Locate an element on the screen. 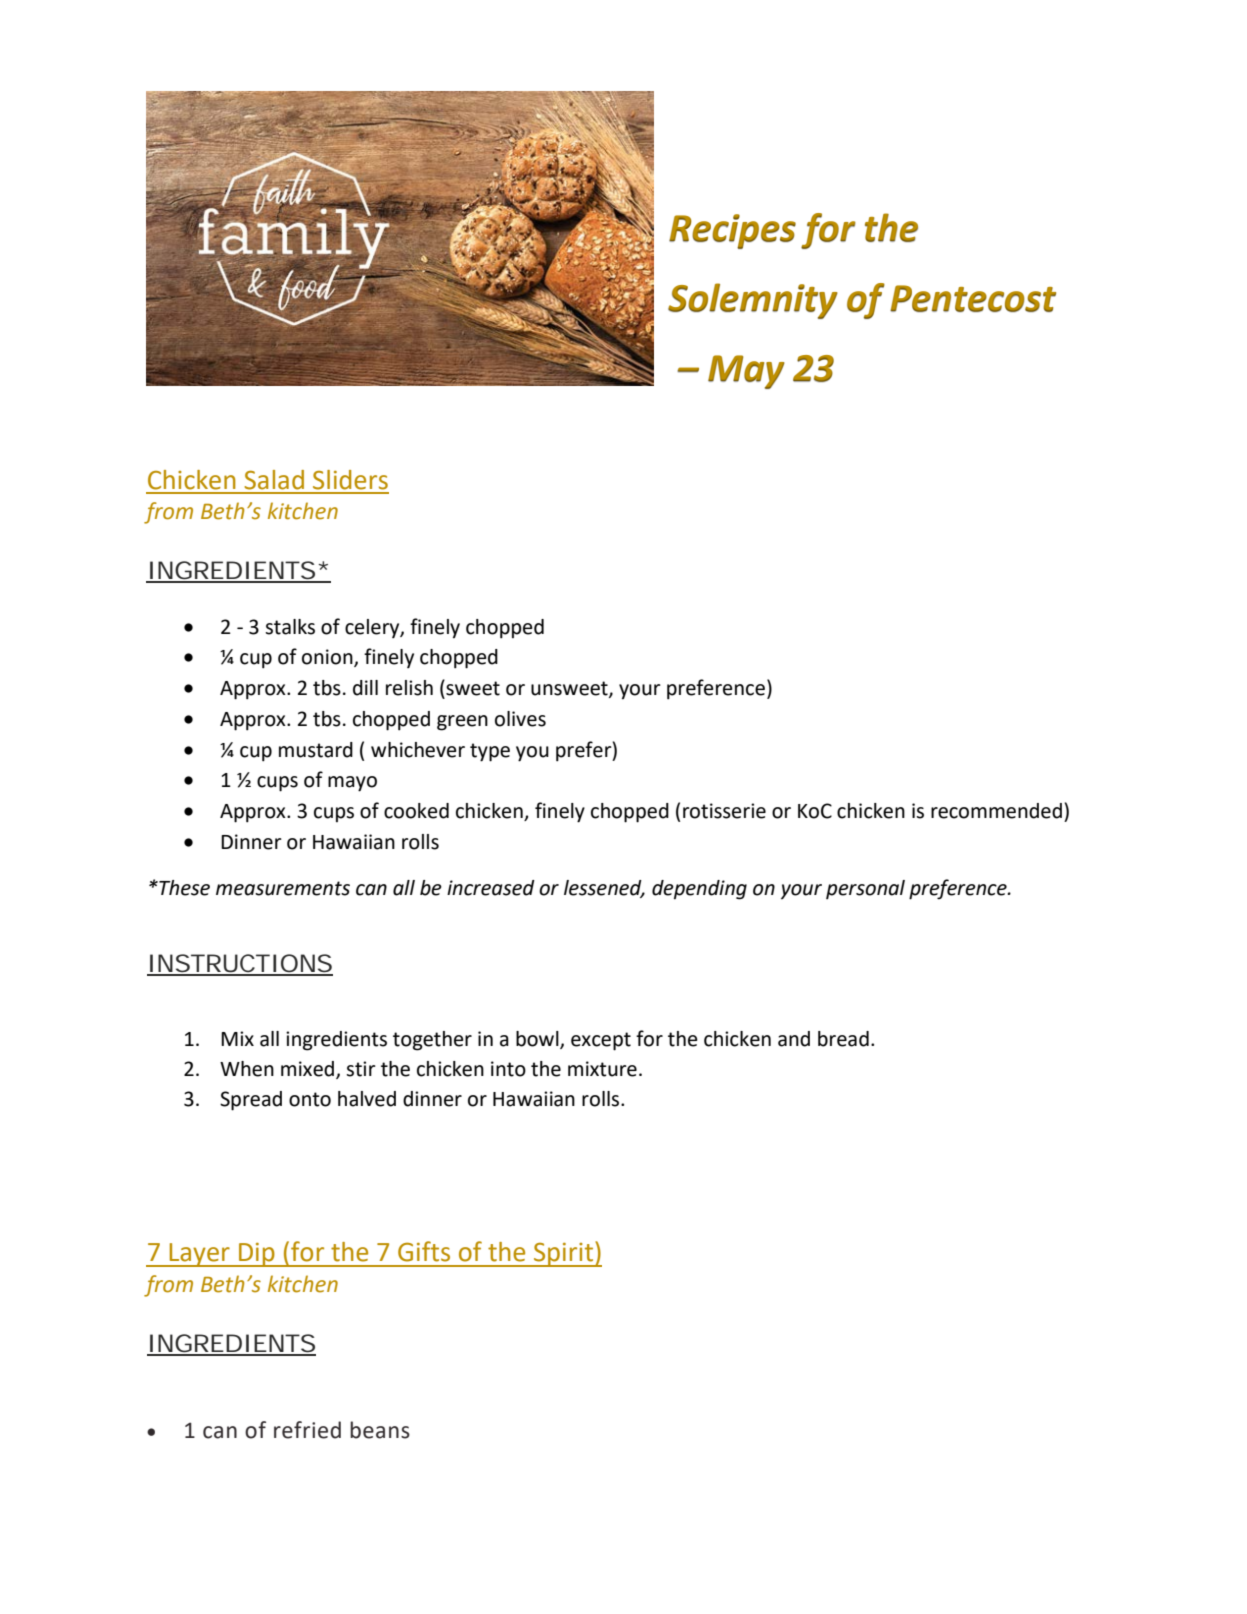 The height and width of the screenshot is (1614, 1247). Spirit is located at coordinates (563, 1255).
